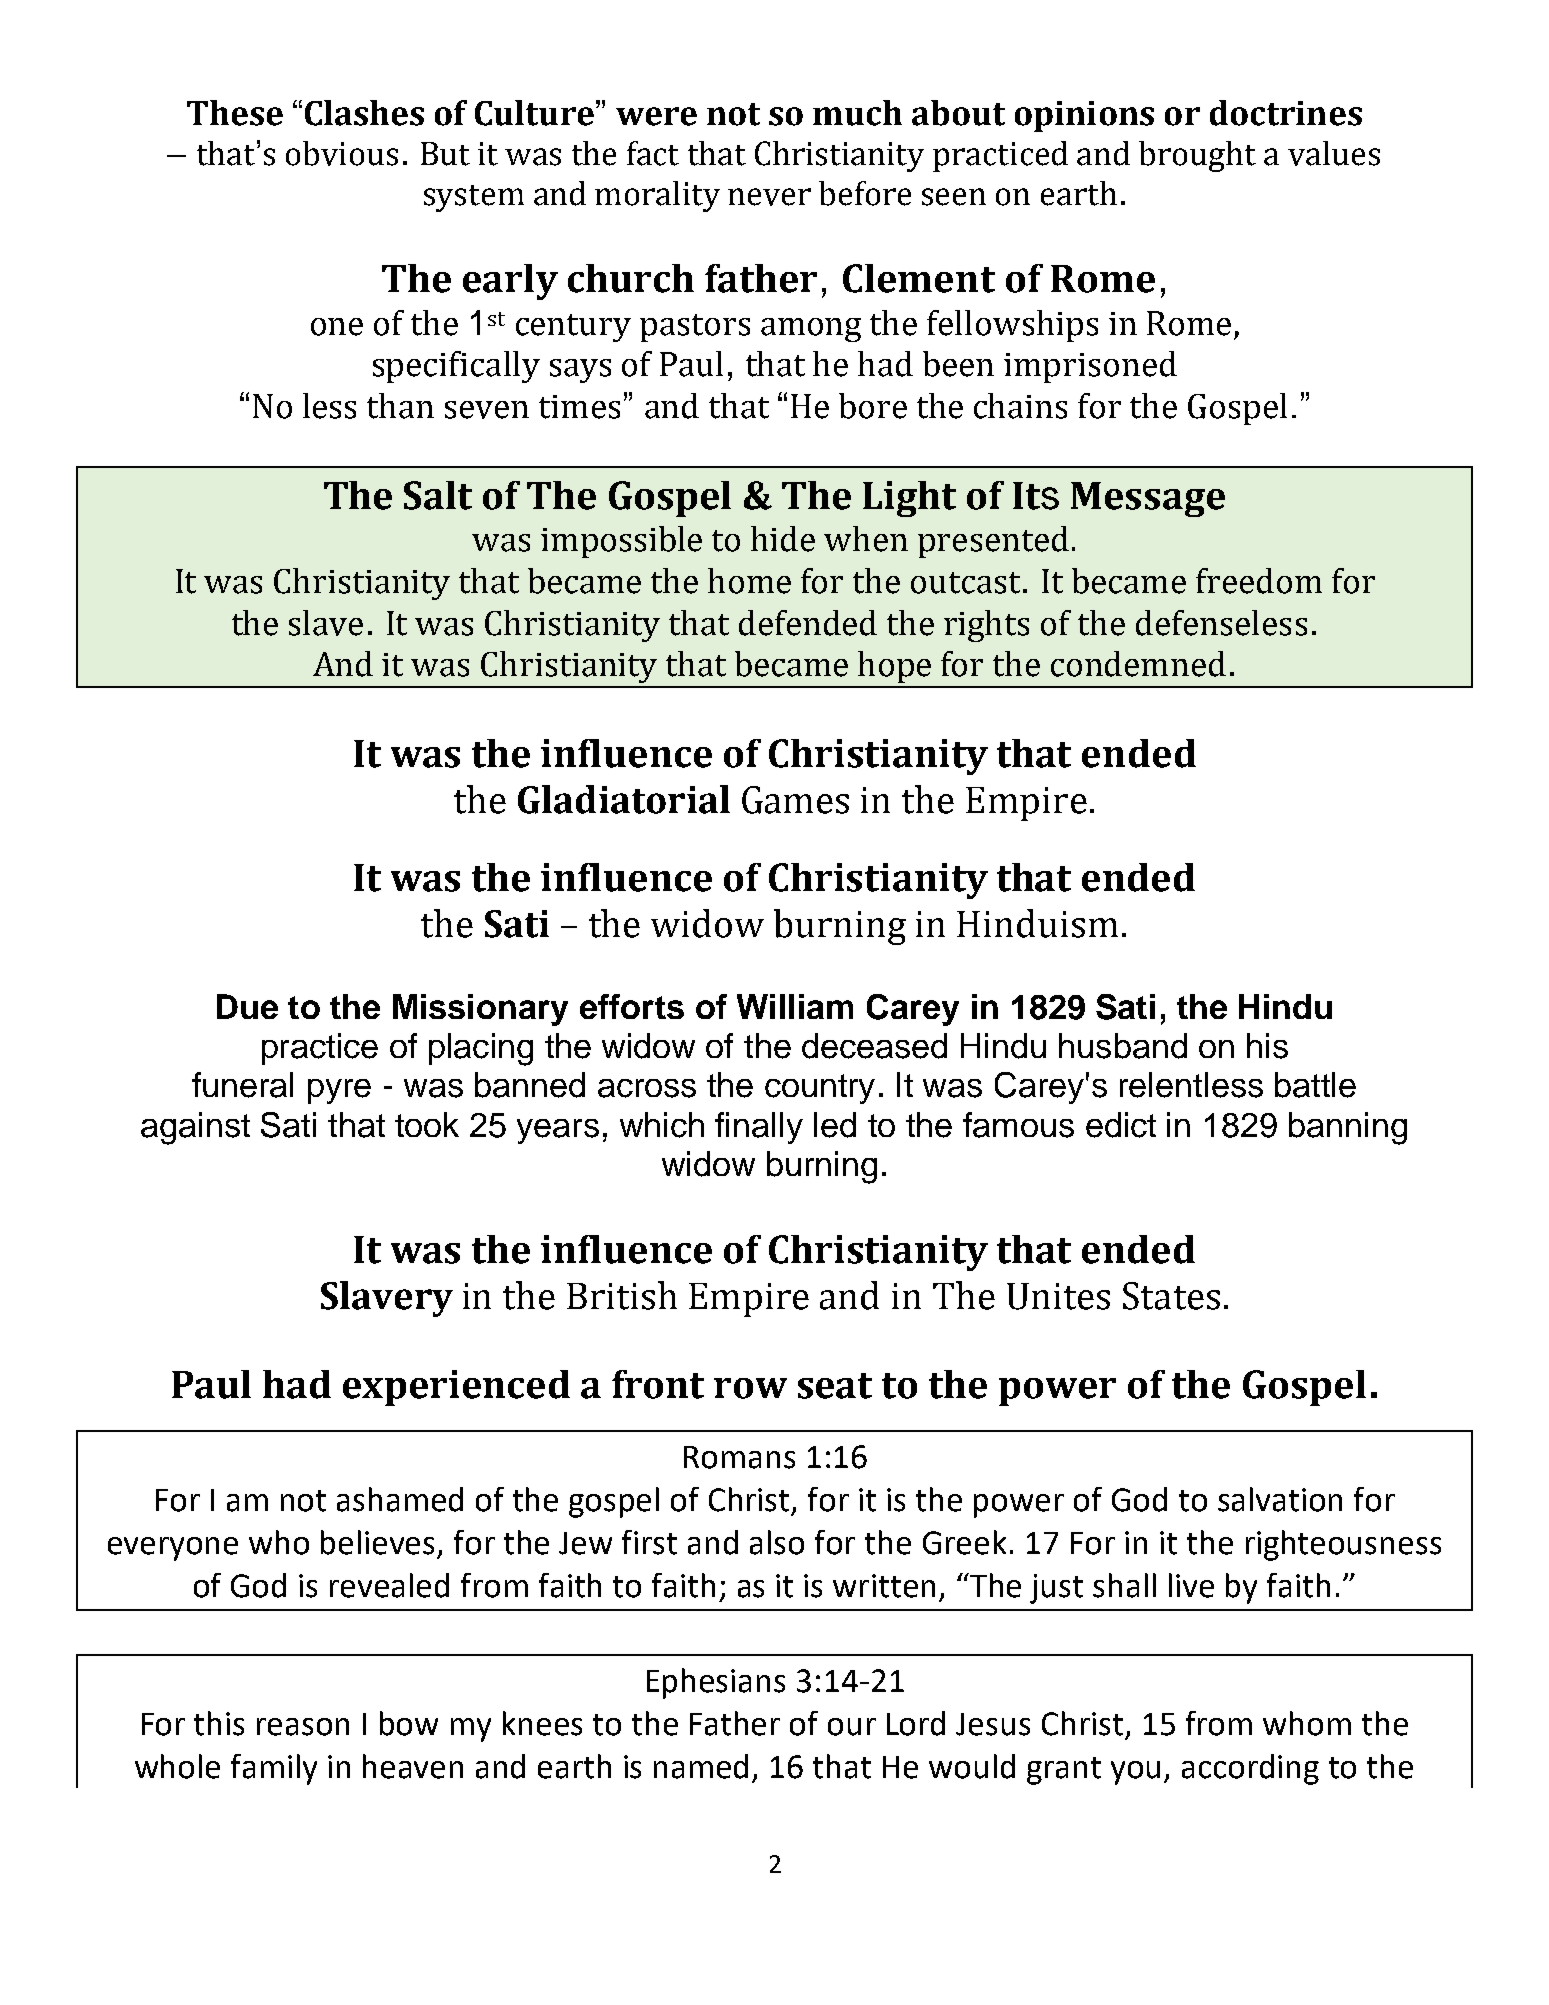 This screenshot has width=1549, height=2005. What do you see at coordinates (303, 1727) in the screenshot?
I see `reason` at bounding box center [303, 1727].
